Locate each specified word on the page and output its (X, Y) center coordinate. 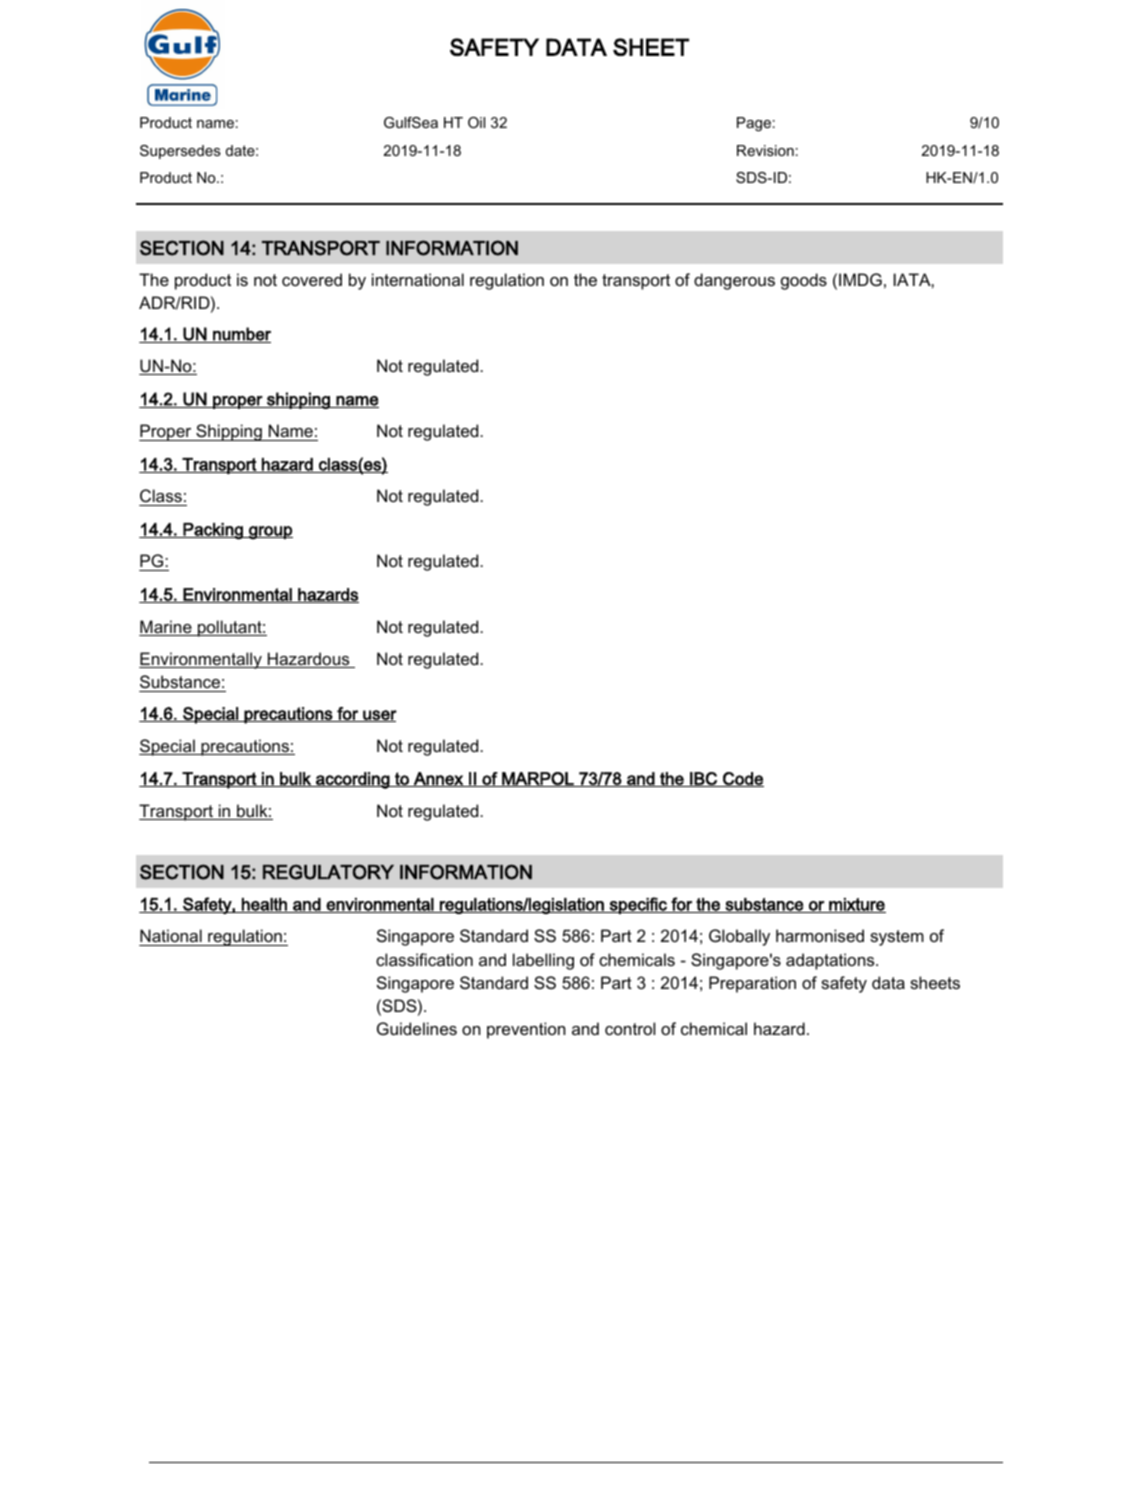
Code (742, 779)
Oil (476, 122)
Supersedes (180, 152)
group (270, 533)
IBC (703, 779)
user (379, 716)
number (241, 335)
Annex (438, 779)
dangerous (734, 281)
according (353, 780)
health (264, 905)
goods (804, 281)
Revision (765, 150)
